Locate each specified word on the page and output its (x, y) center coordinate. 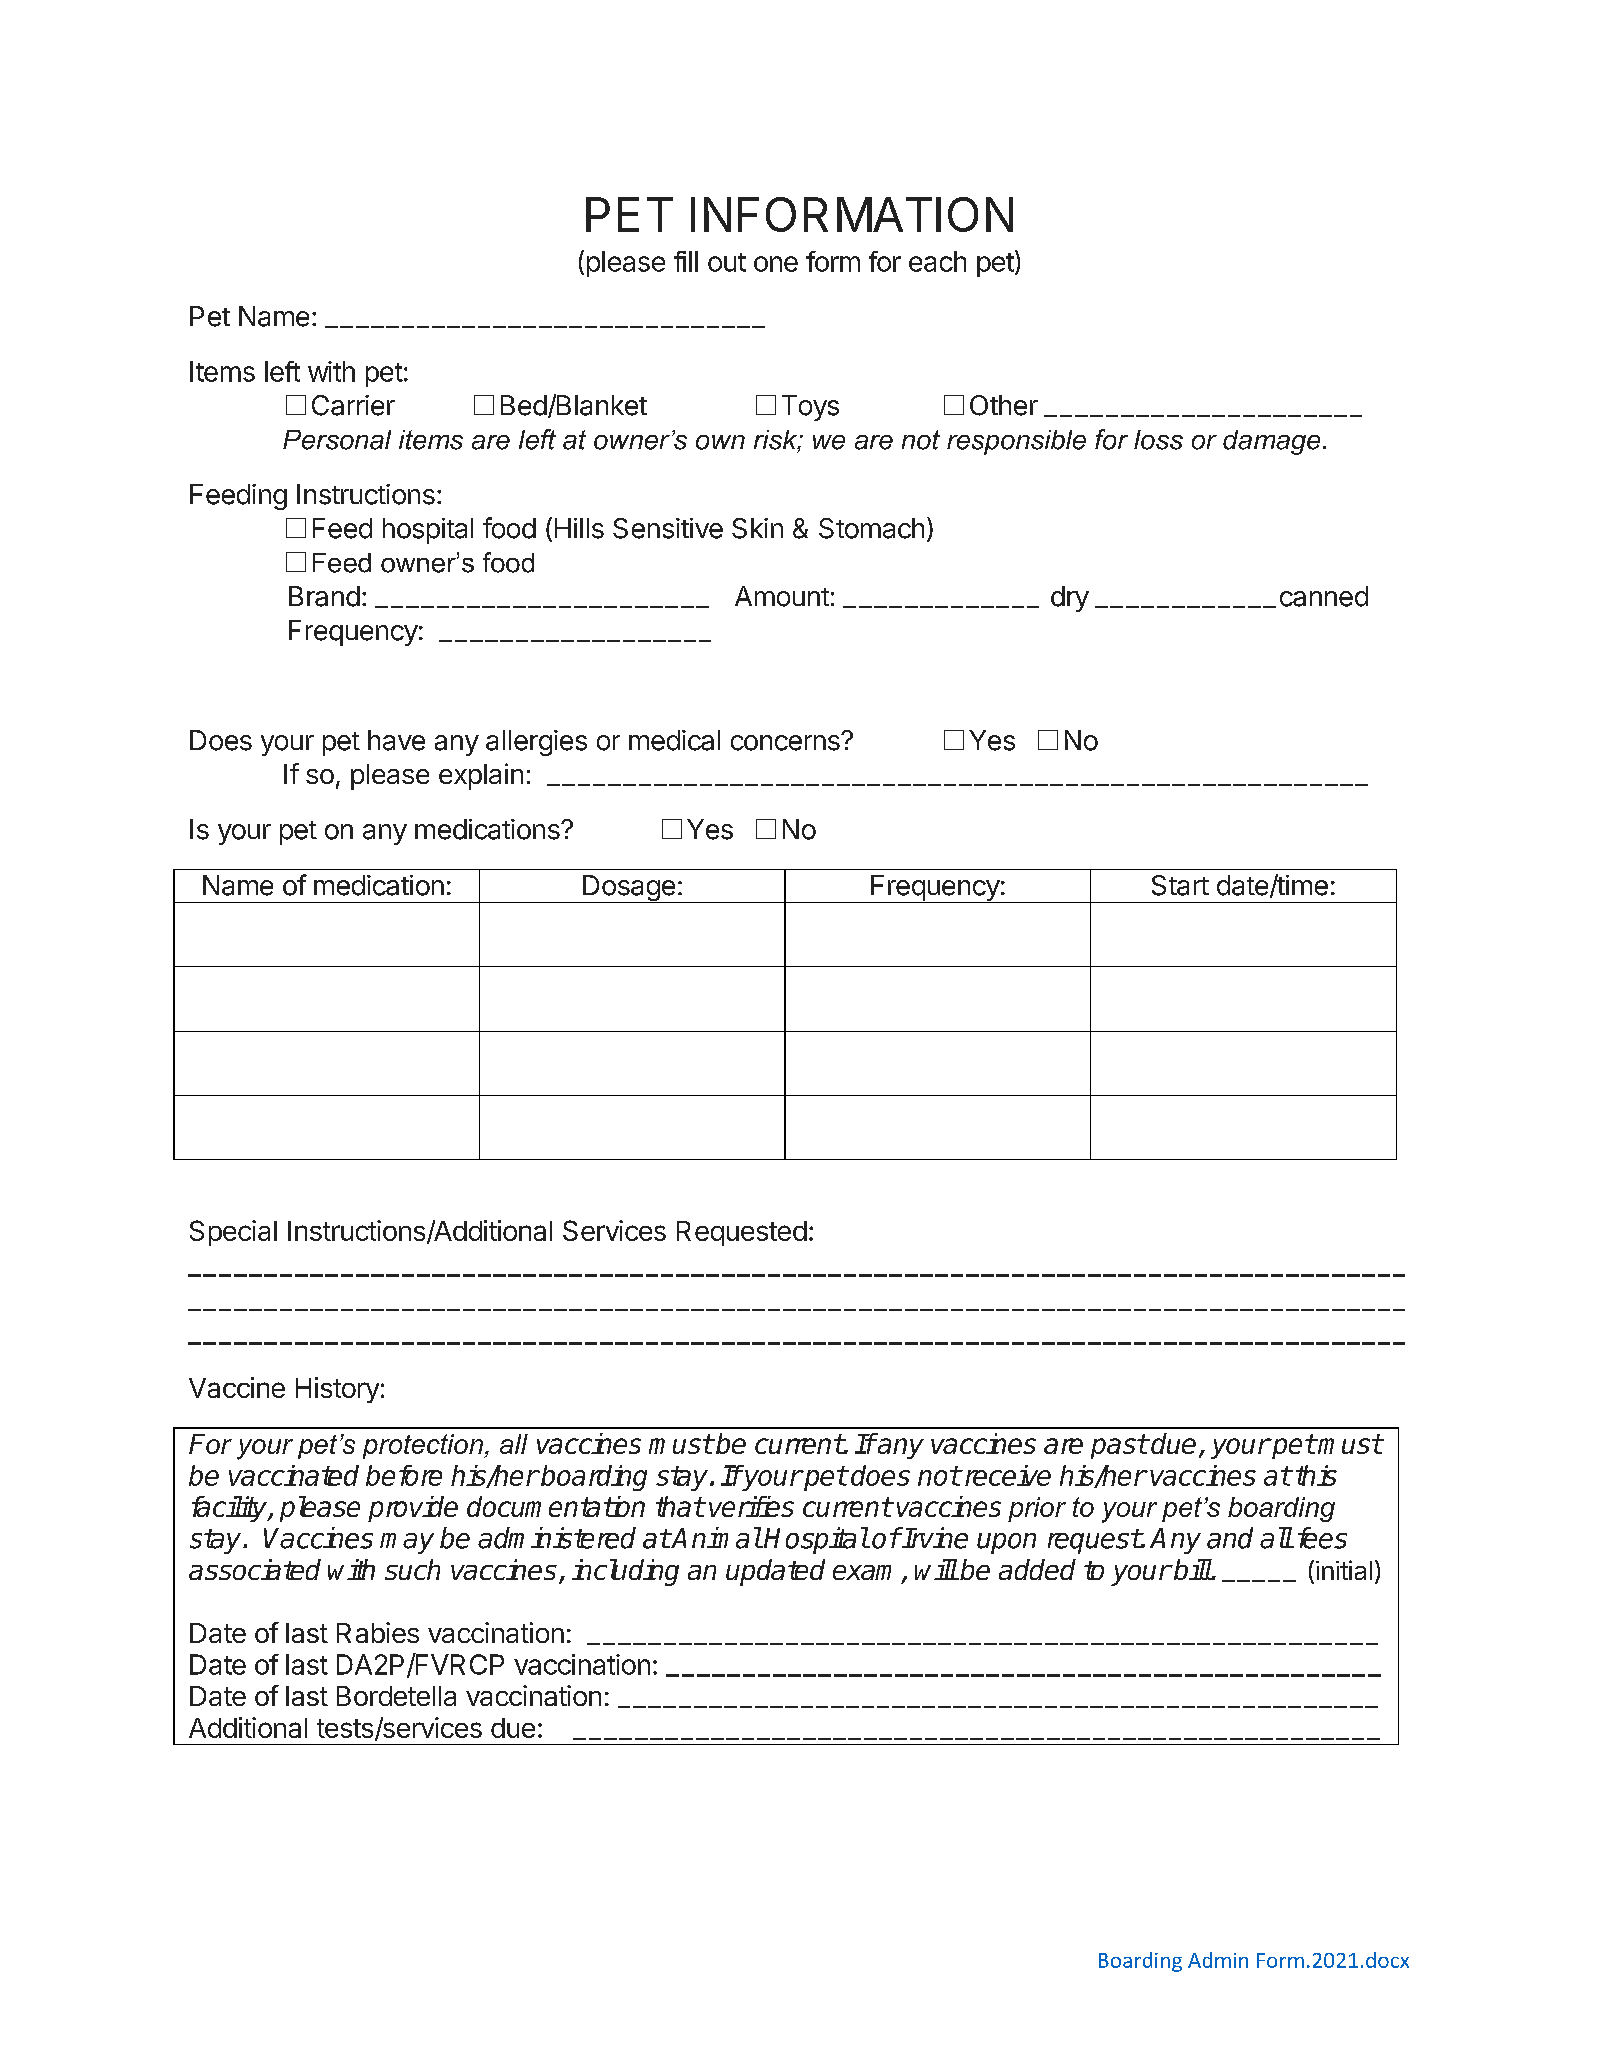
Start (1180, 885)
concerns (786, 742)
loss (1158, 440)
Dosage (629, 889)
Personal (337, 440)
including (625, 1572)
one (776, 264)
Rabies (378, 1632)
